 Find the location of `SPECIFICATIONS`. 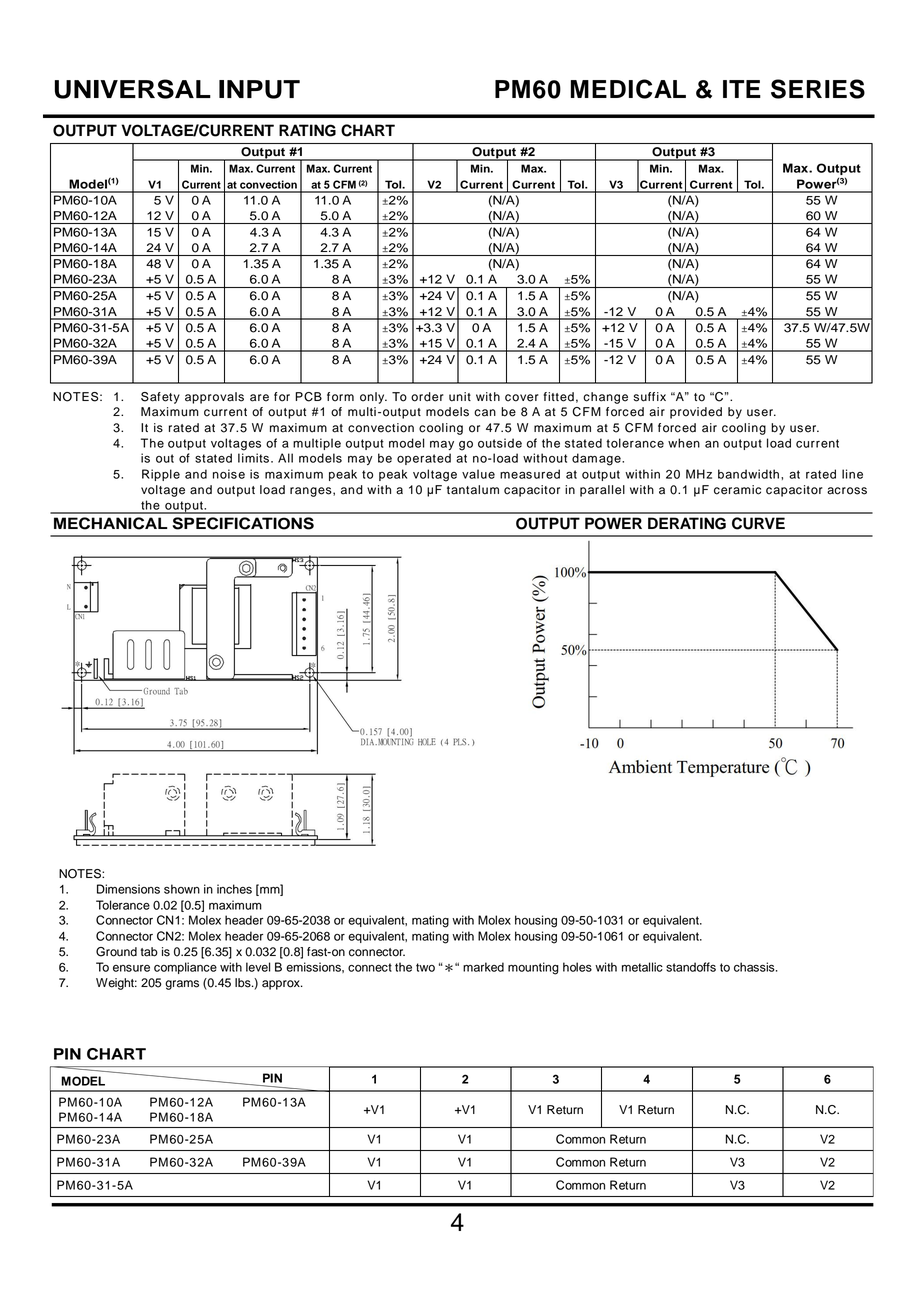

SPECIFICATIONS is located at coordinates (243, 523).
